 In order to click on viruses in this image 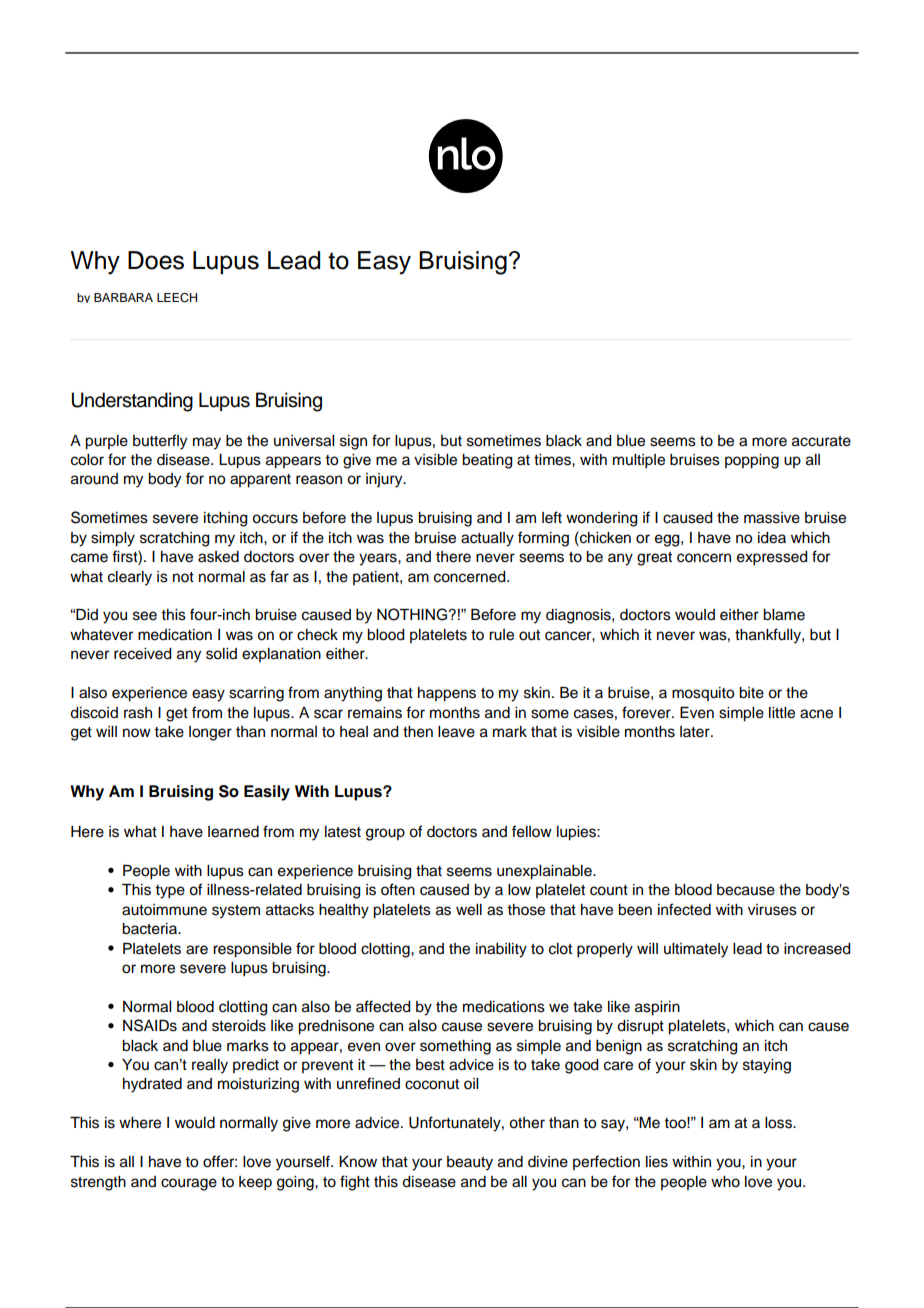, I will do `click(772, 910)`.
